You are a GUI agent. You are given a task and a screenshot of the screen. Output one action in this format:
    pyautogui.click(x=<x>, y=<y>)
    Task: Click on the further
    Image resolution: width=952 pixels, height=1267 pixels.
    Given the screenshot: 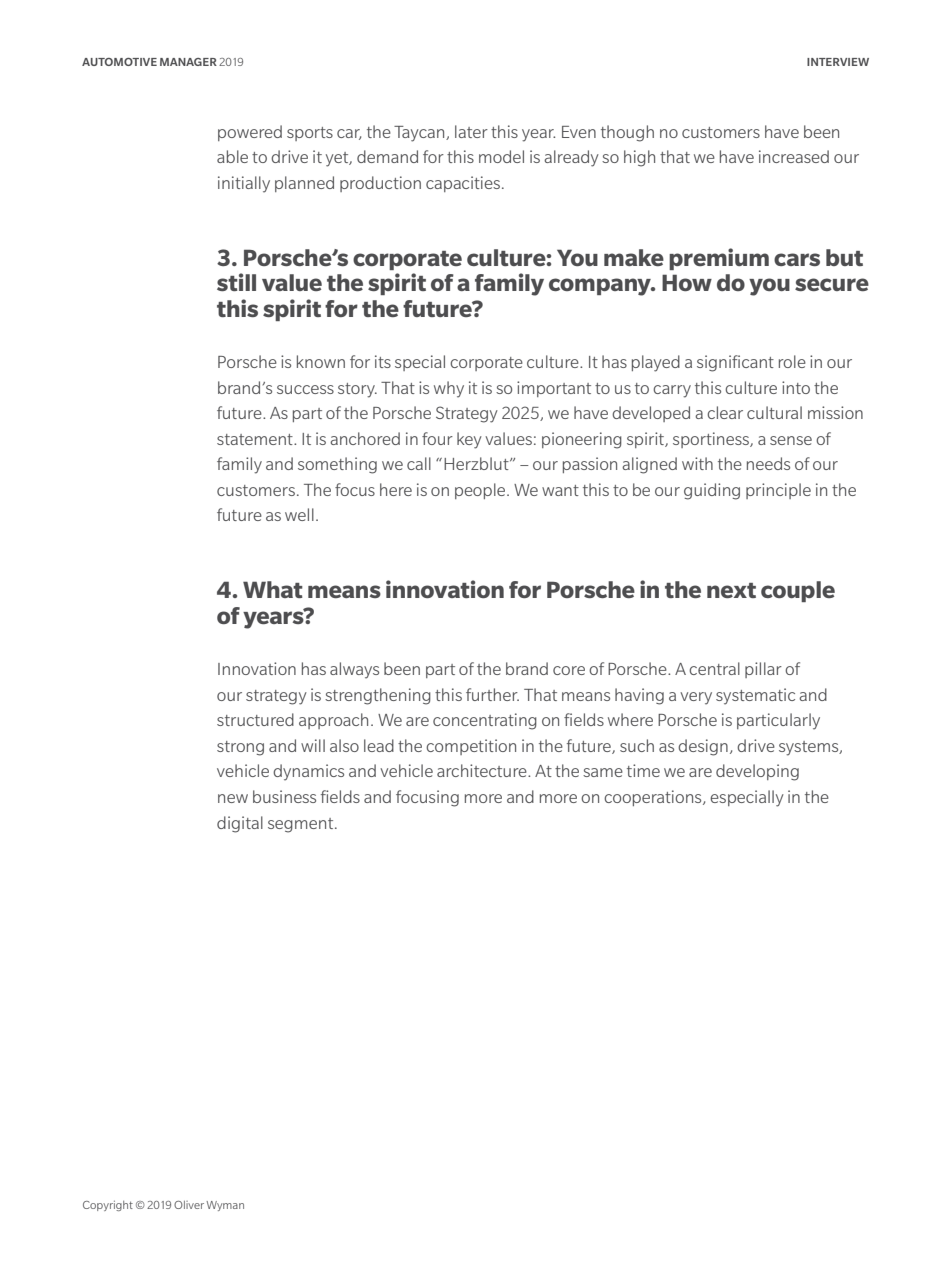 What is the action you would take?
    pyautogui.click(x=492, y=694)
